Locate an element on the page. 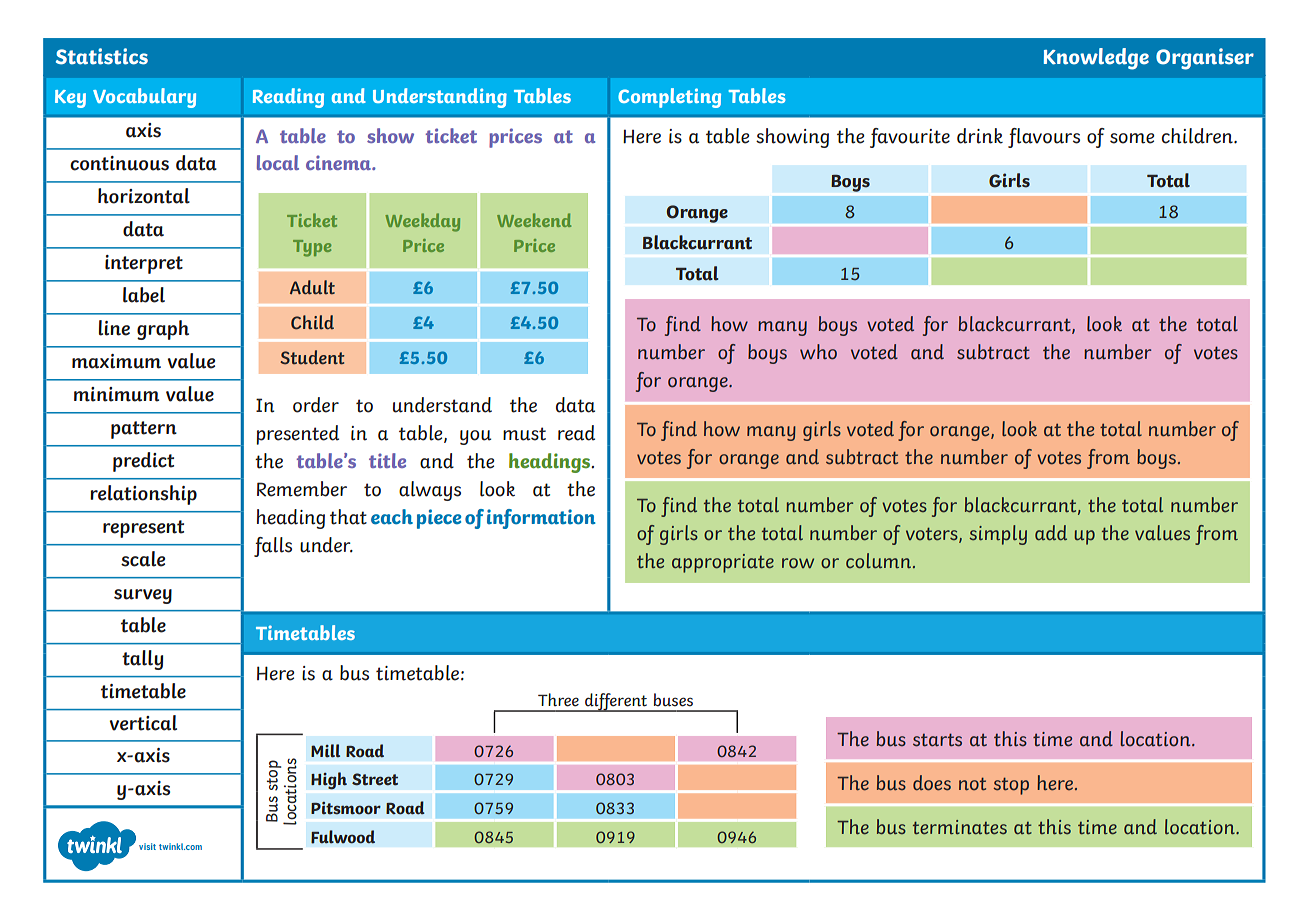 The width and height of the page is (1308, 924). Vocabulary is located at coordinates (144, 98).
